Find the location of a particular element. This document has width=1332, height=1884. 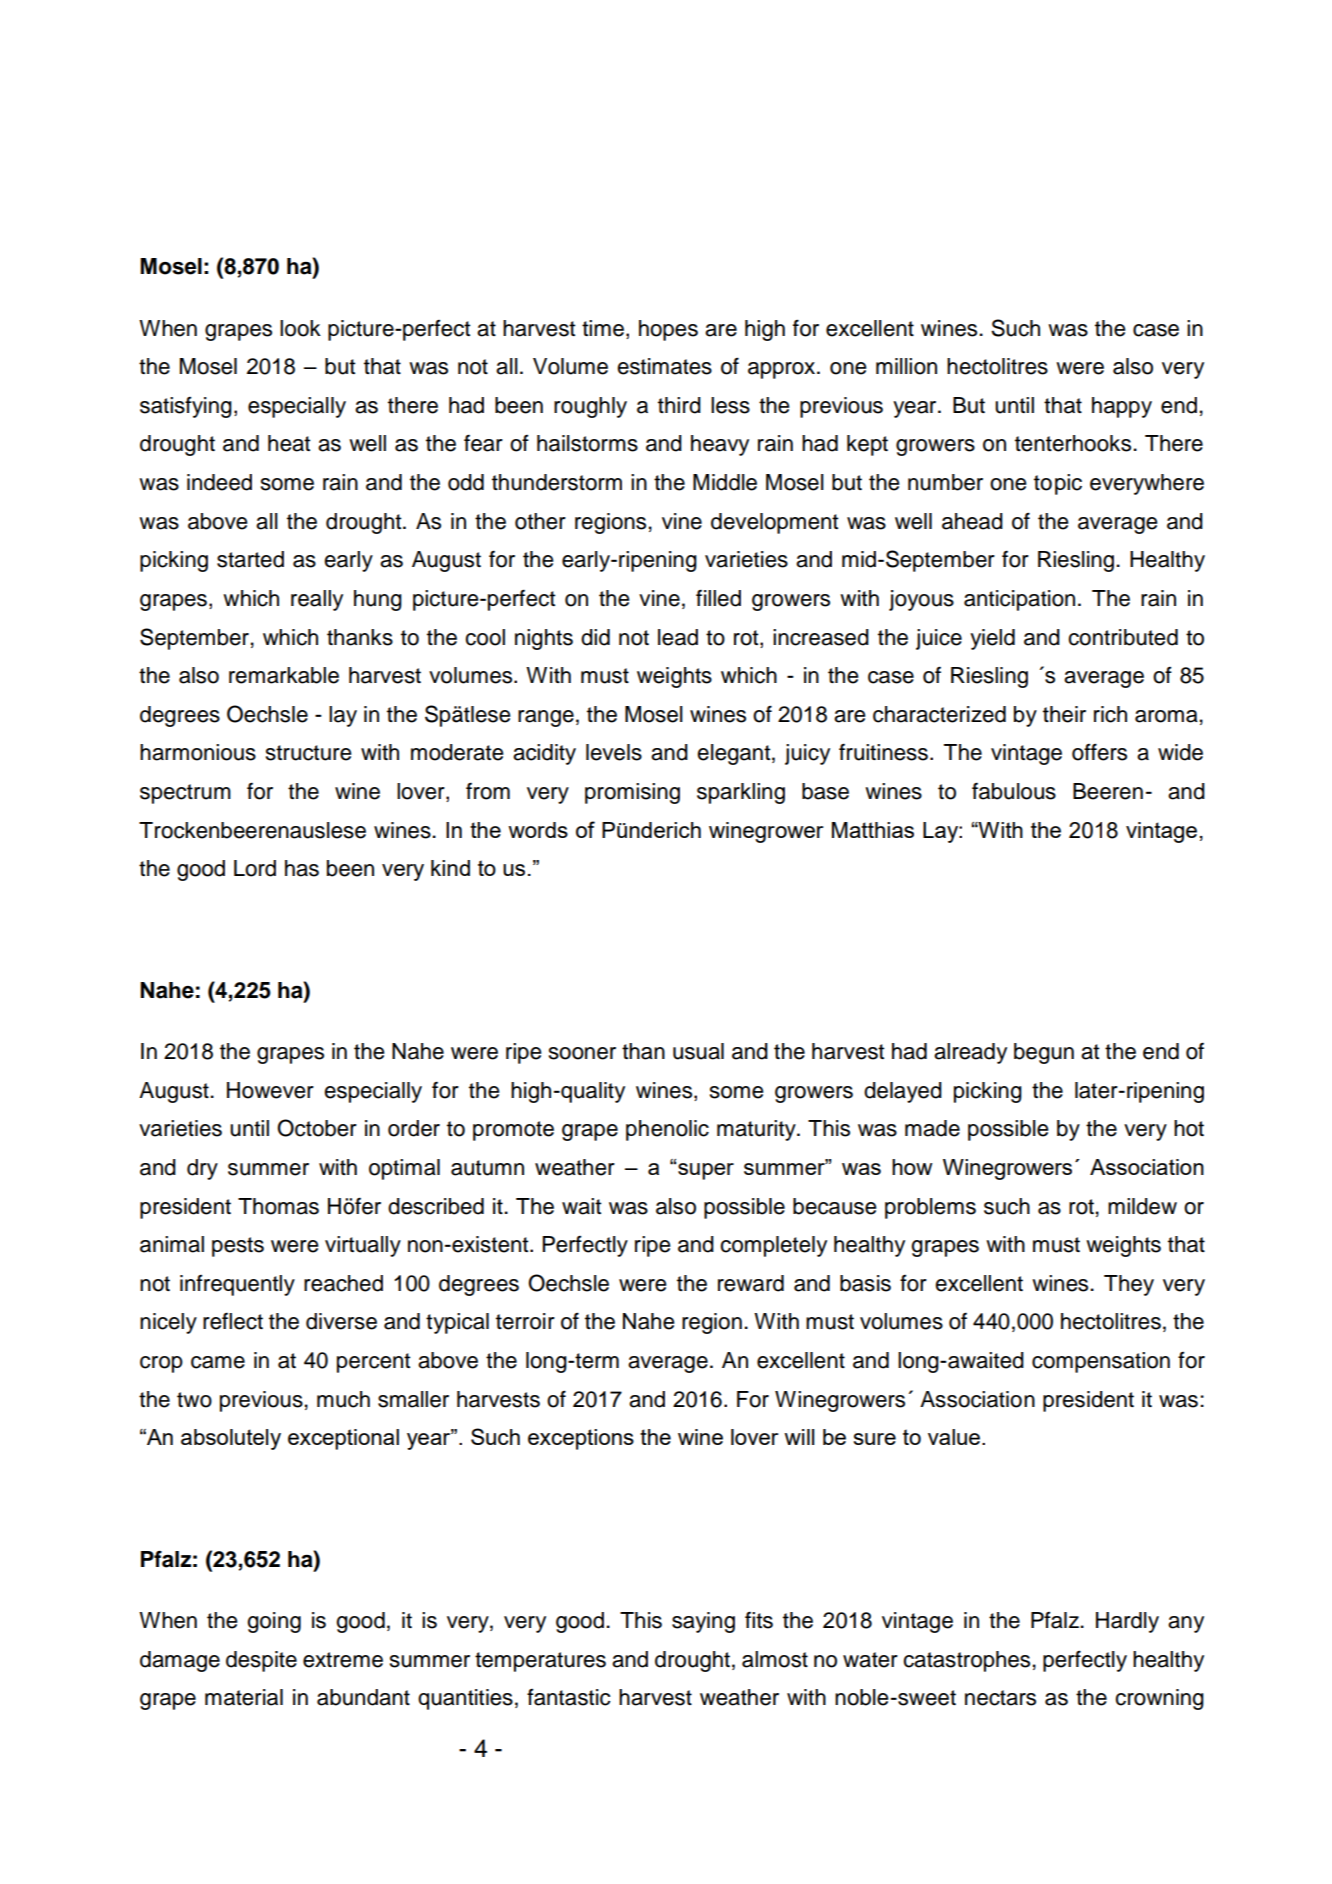

However is located at coordinates (270, 1090).
